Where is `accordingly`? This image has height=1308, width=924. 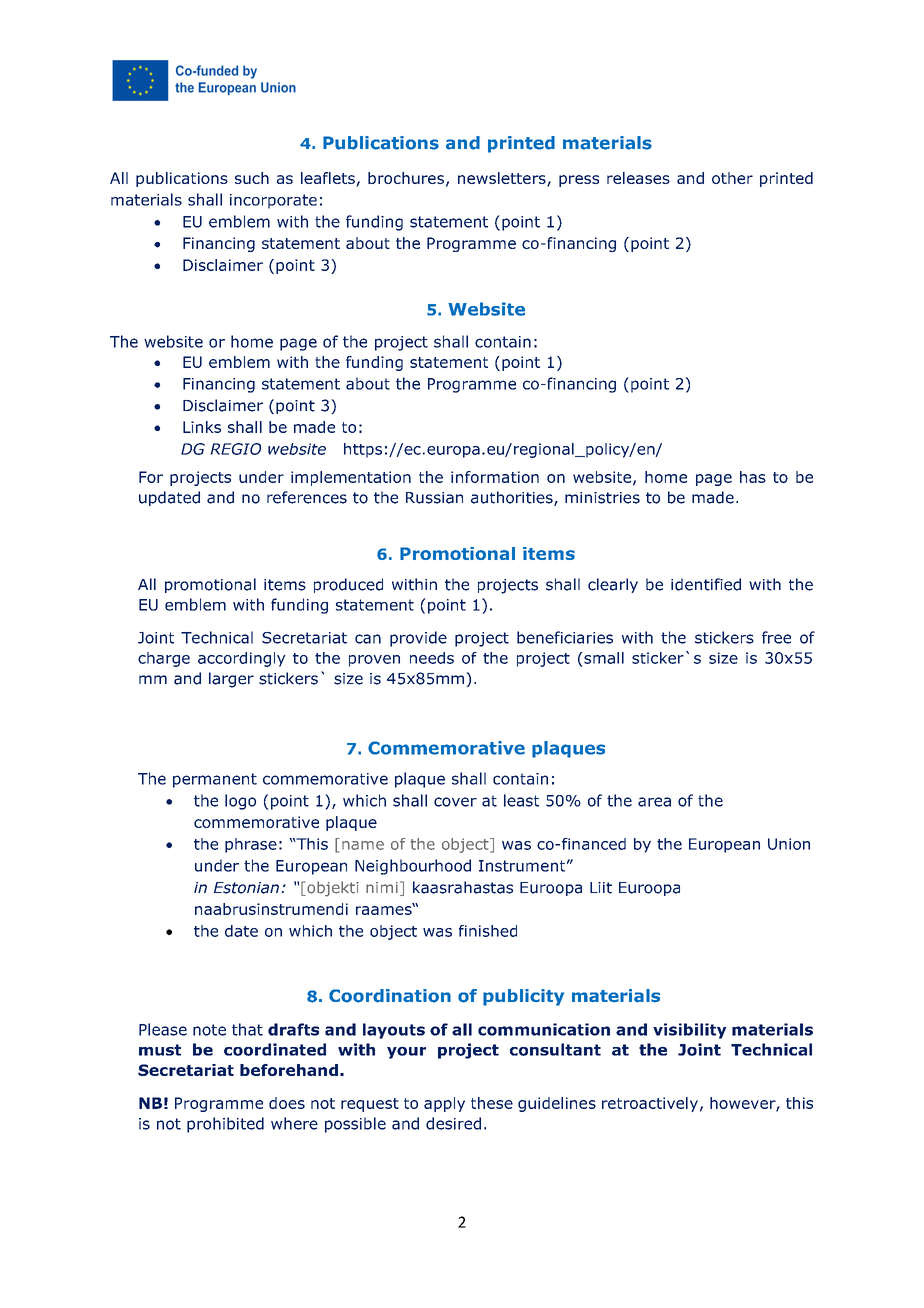
accordingly is located at coordinates (242, 659).
